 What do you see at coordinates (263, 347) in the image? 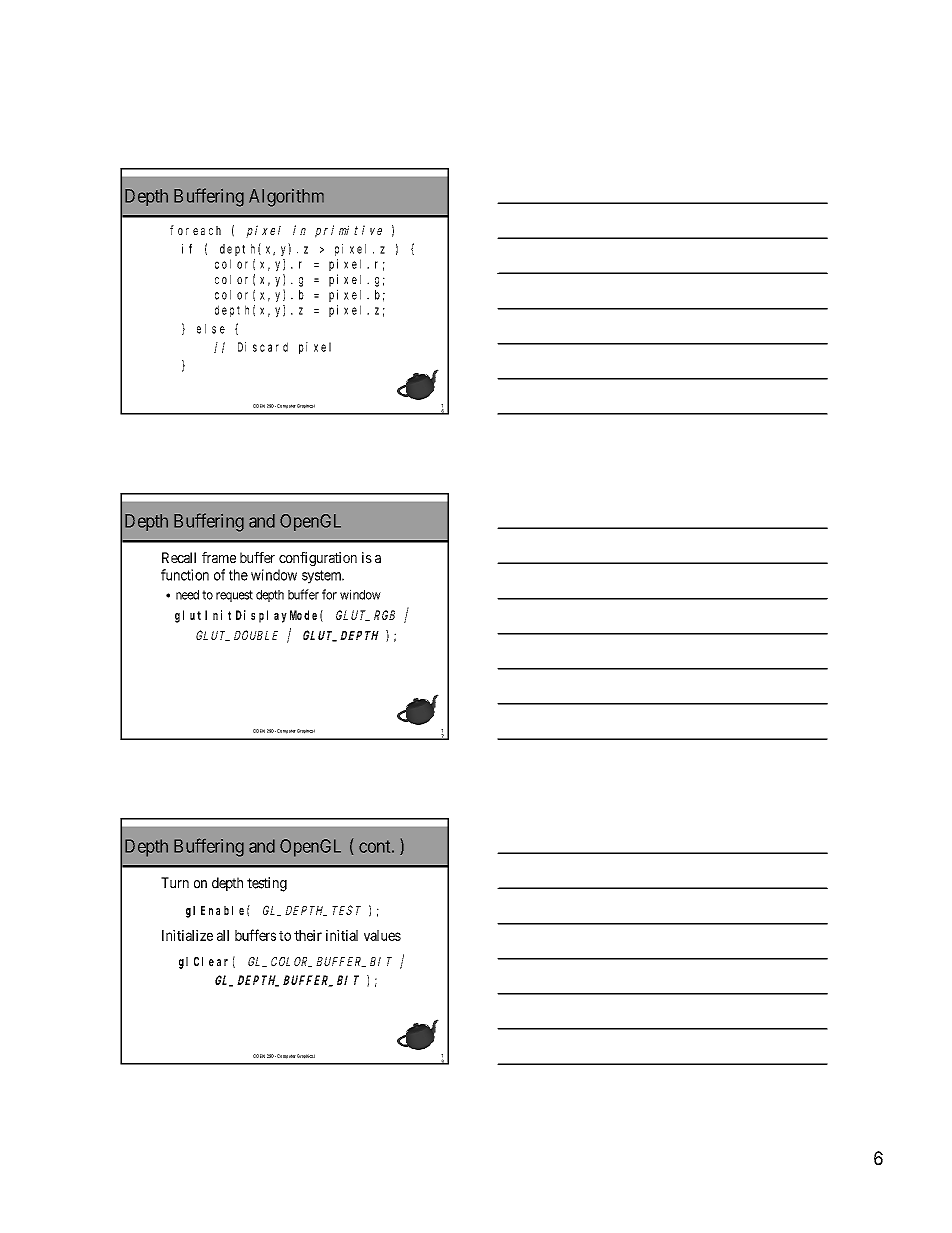
I see `Discard` at bounding box center [263, 347].
